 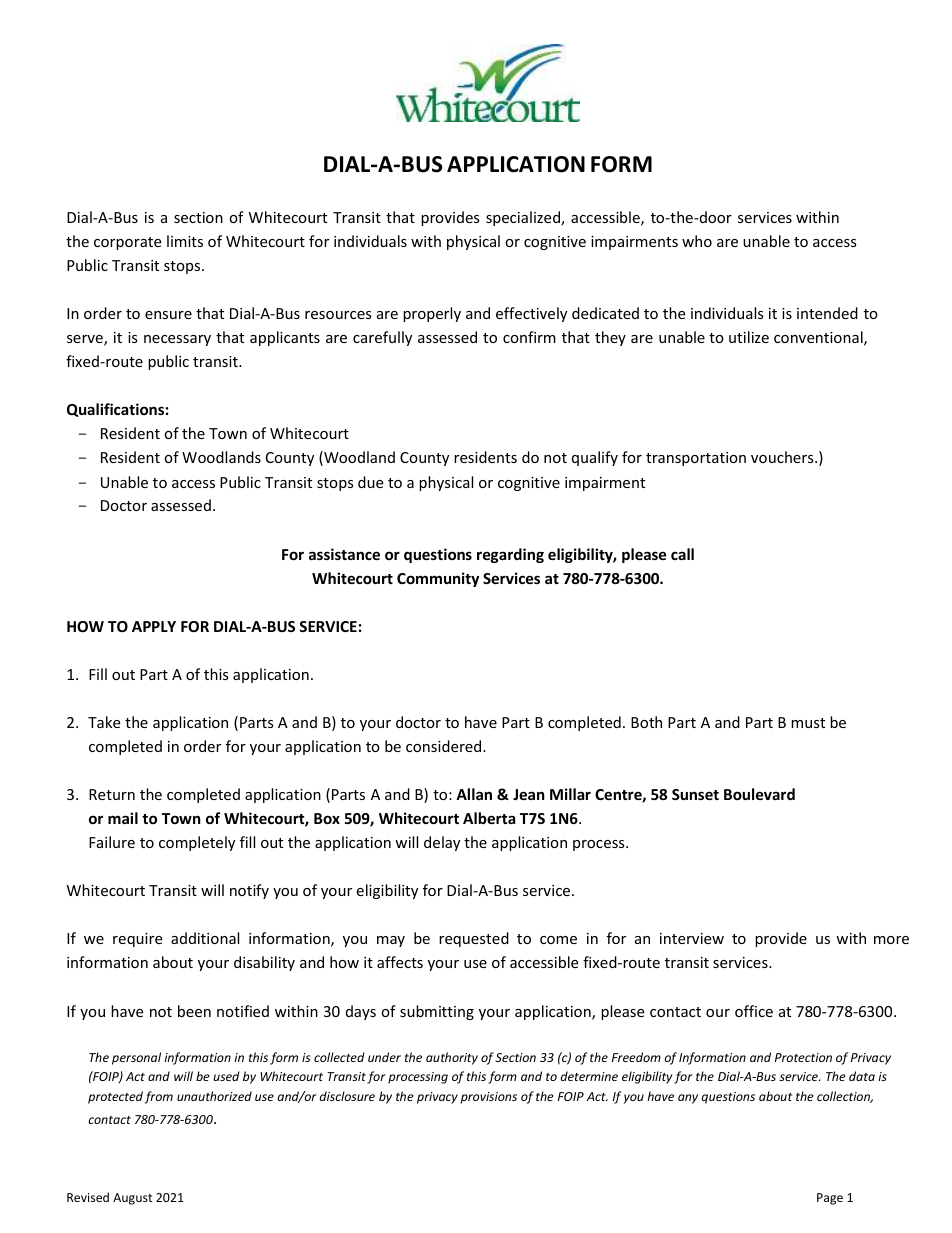 I want to click on considered, so click(x=445, y=746).
